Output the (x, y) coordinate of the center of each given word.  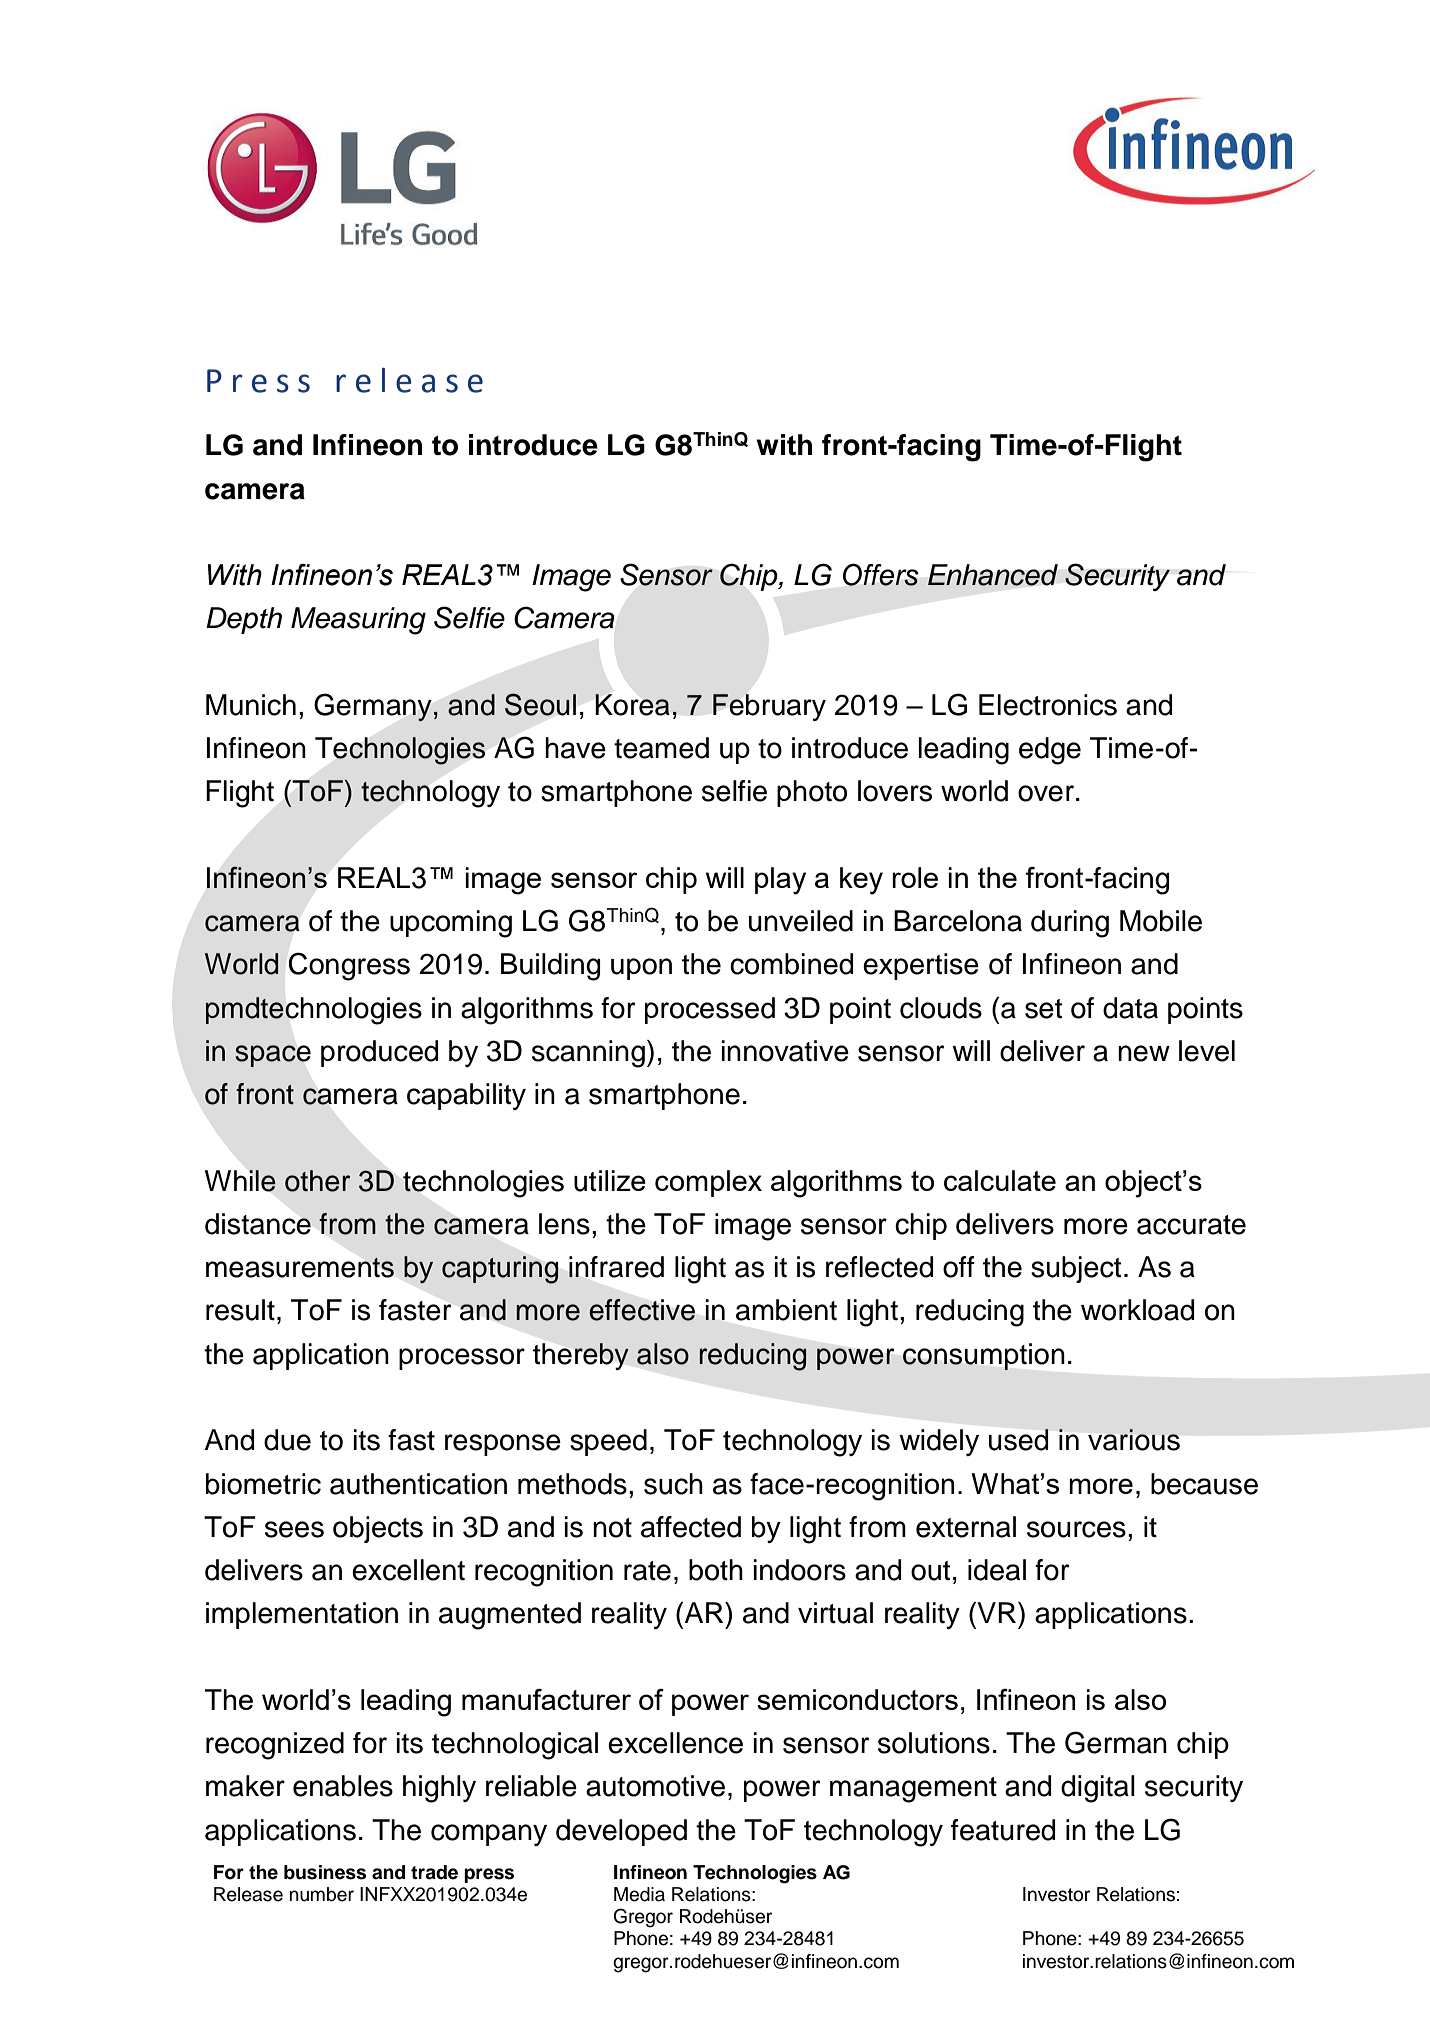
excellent (408, 1570)
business (325, 1872)
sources (1076, 1529)
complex (708, 1183)
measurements (300, 1268)
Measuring (358, 621)
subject (1076, 1269)
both (716, 1570)
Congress (349, 966)
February (769, 707)
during (1070, 924)
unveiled (801, 921)
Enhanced (993, 575)
